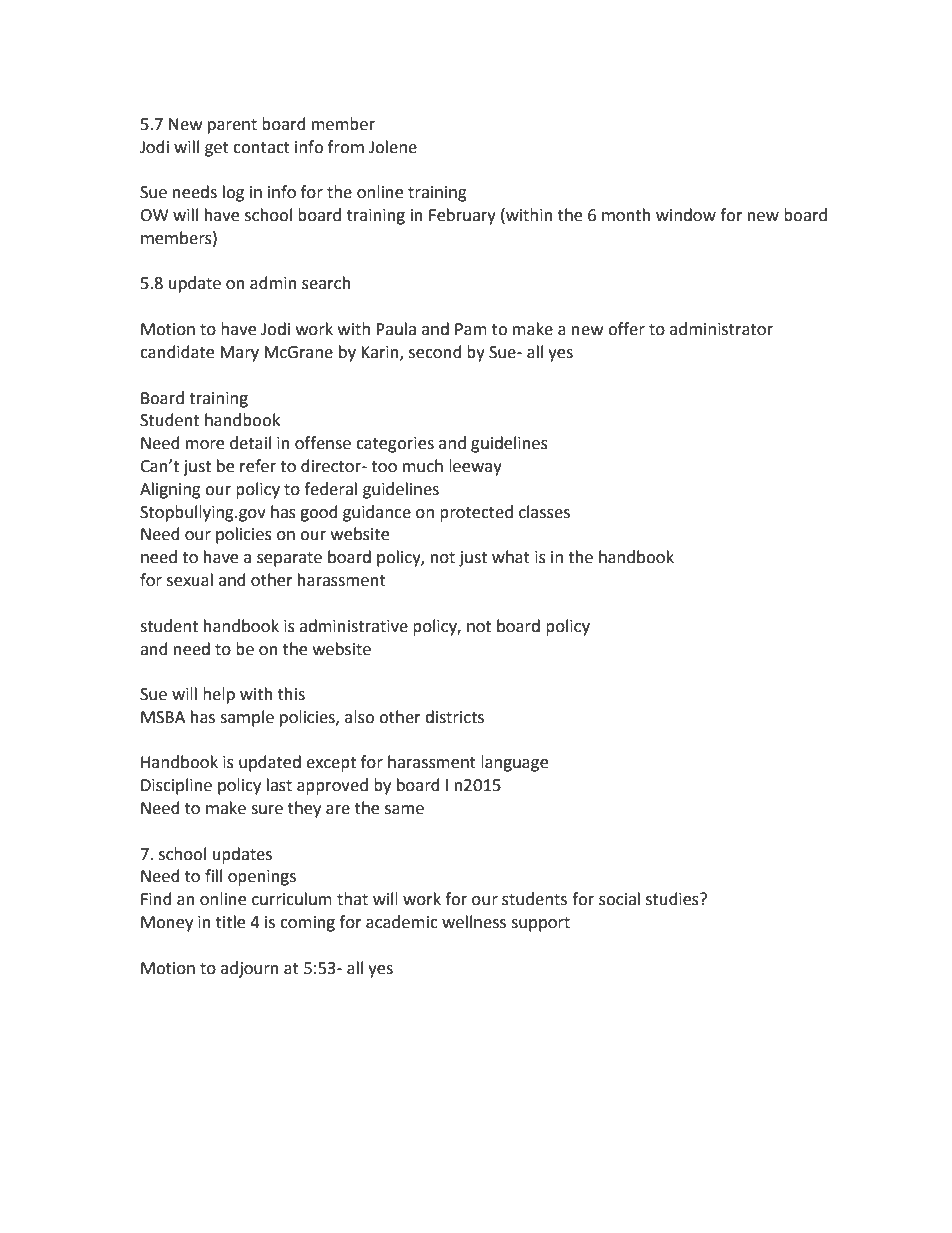 The width and height of the screenshot is (952, 1233). What do you see at coordinates (230, 922) in the screenshot?
I see `title` at bounding box center [230, 922].
